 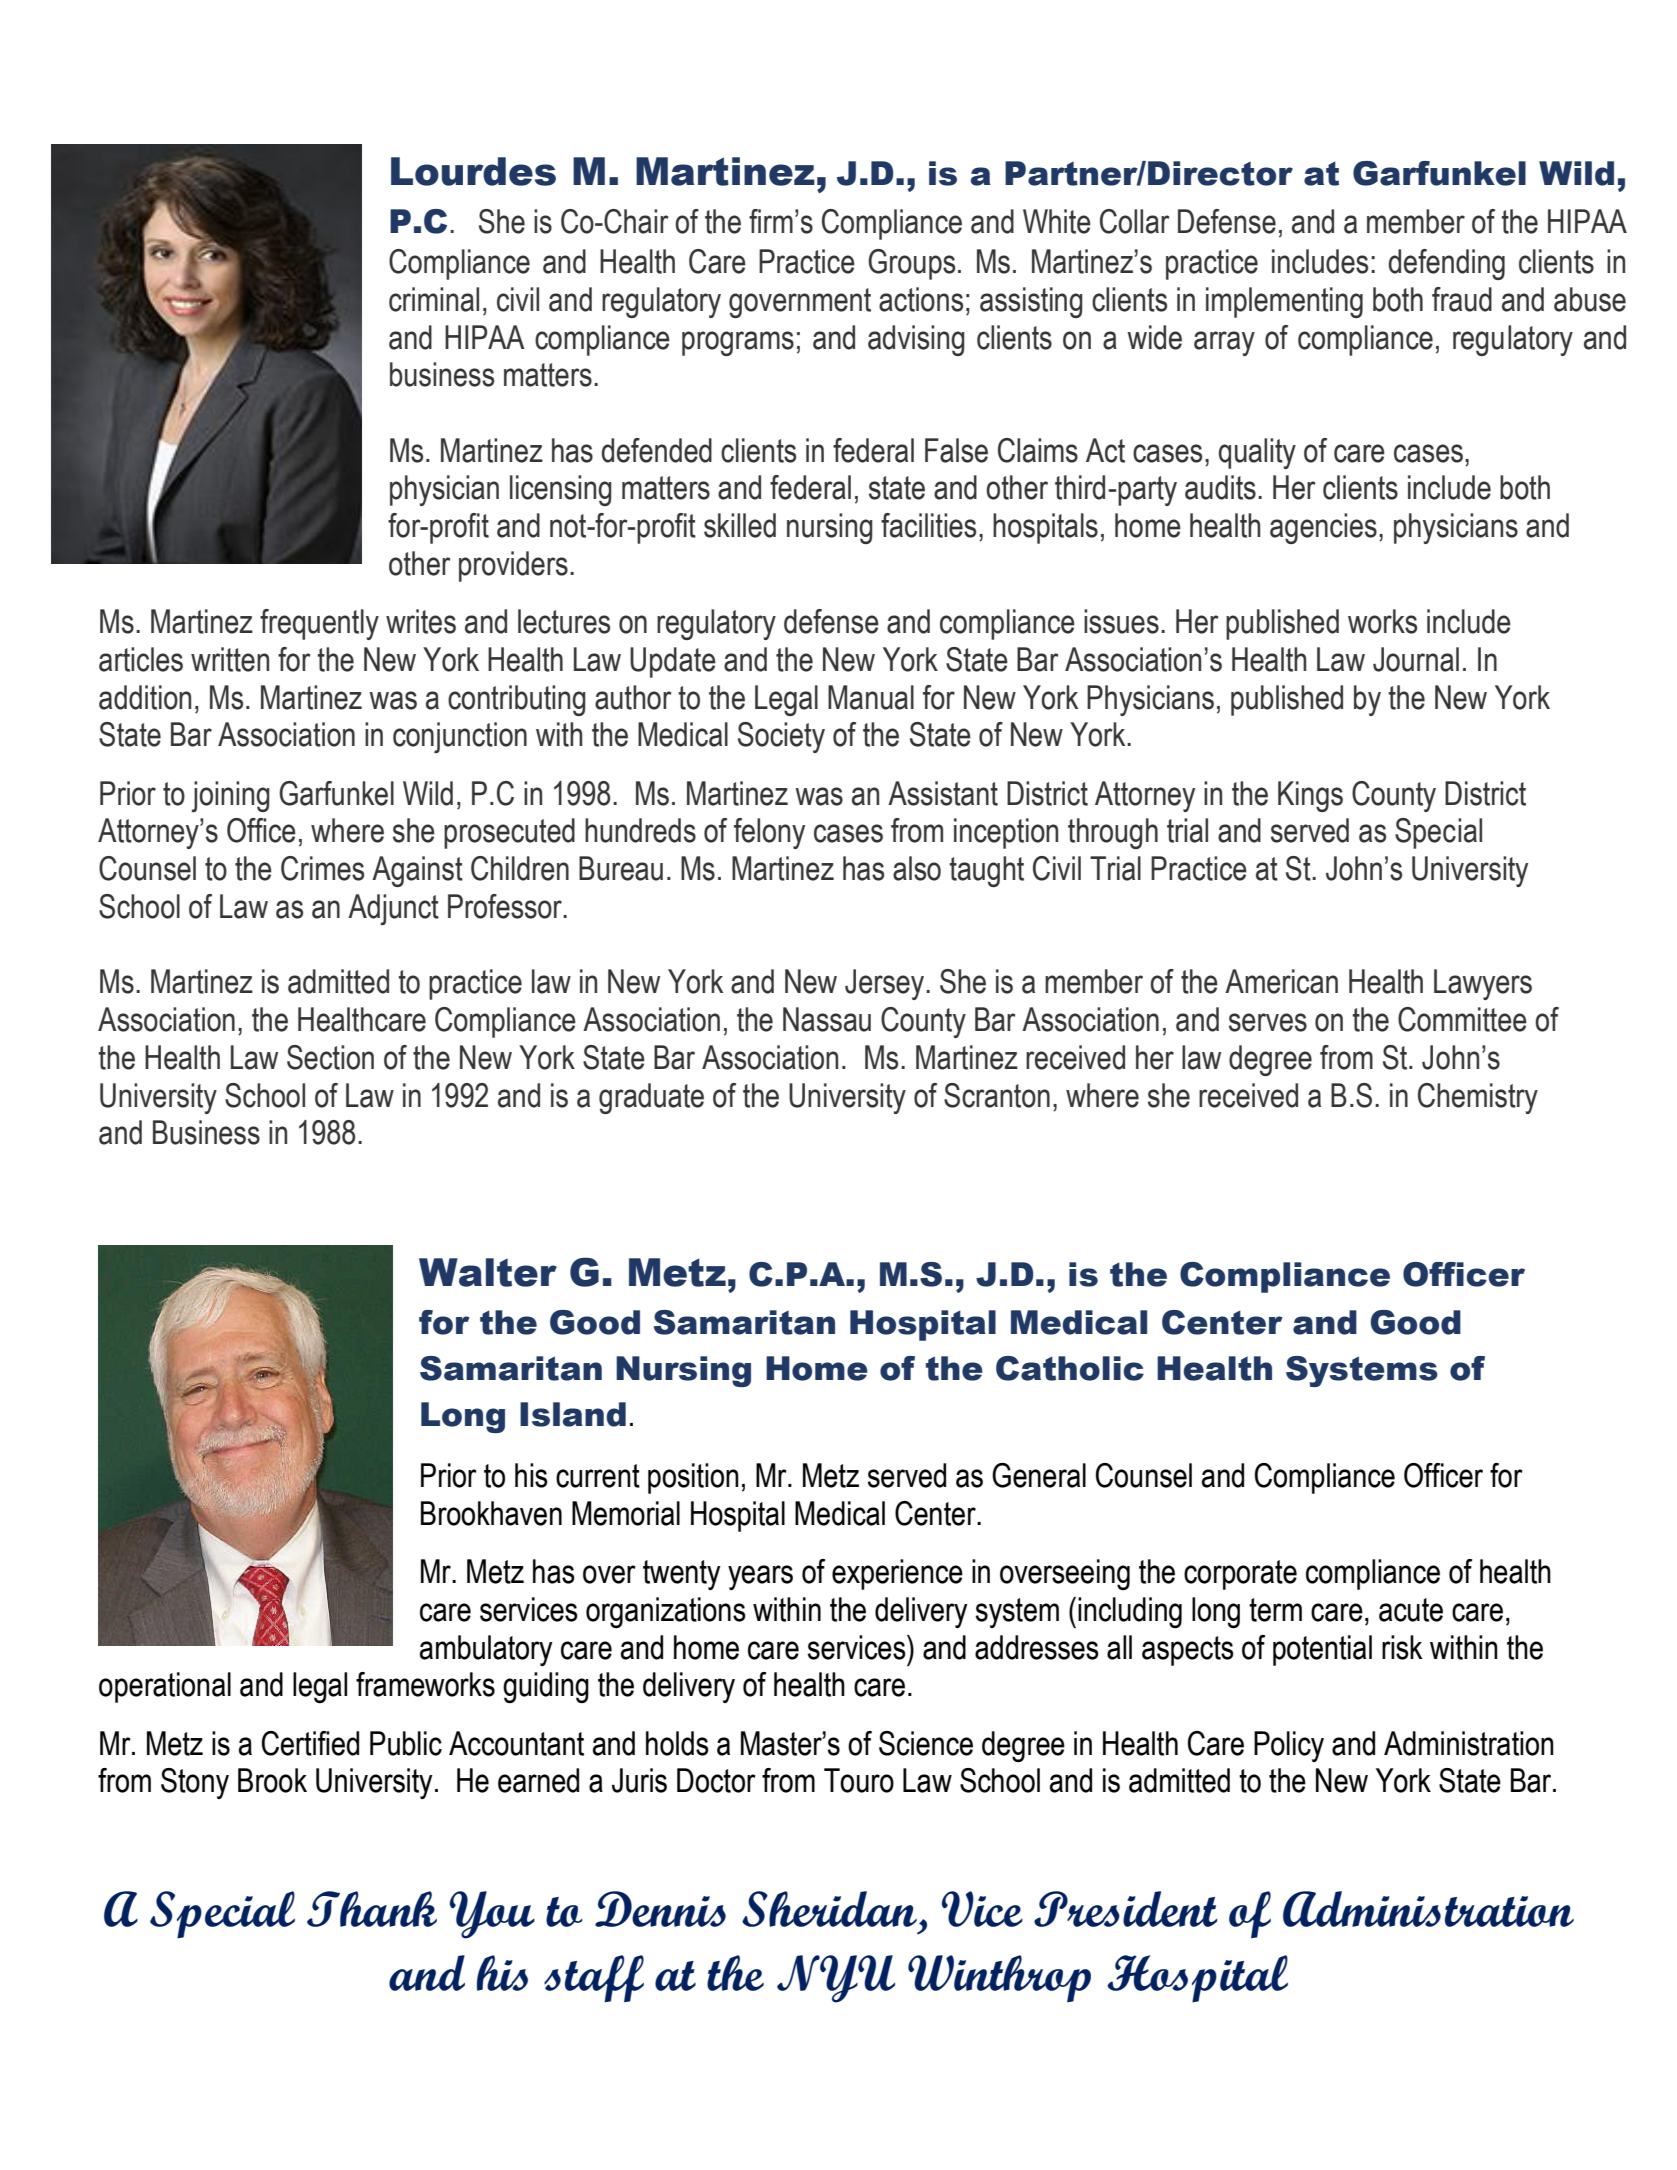 What do you see at coordinates (911, 264) in the screenshot?
I see `Groups` at bounding box center [911, 264].
